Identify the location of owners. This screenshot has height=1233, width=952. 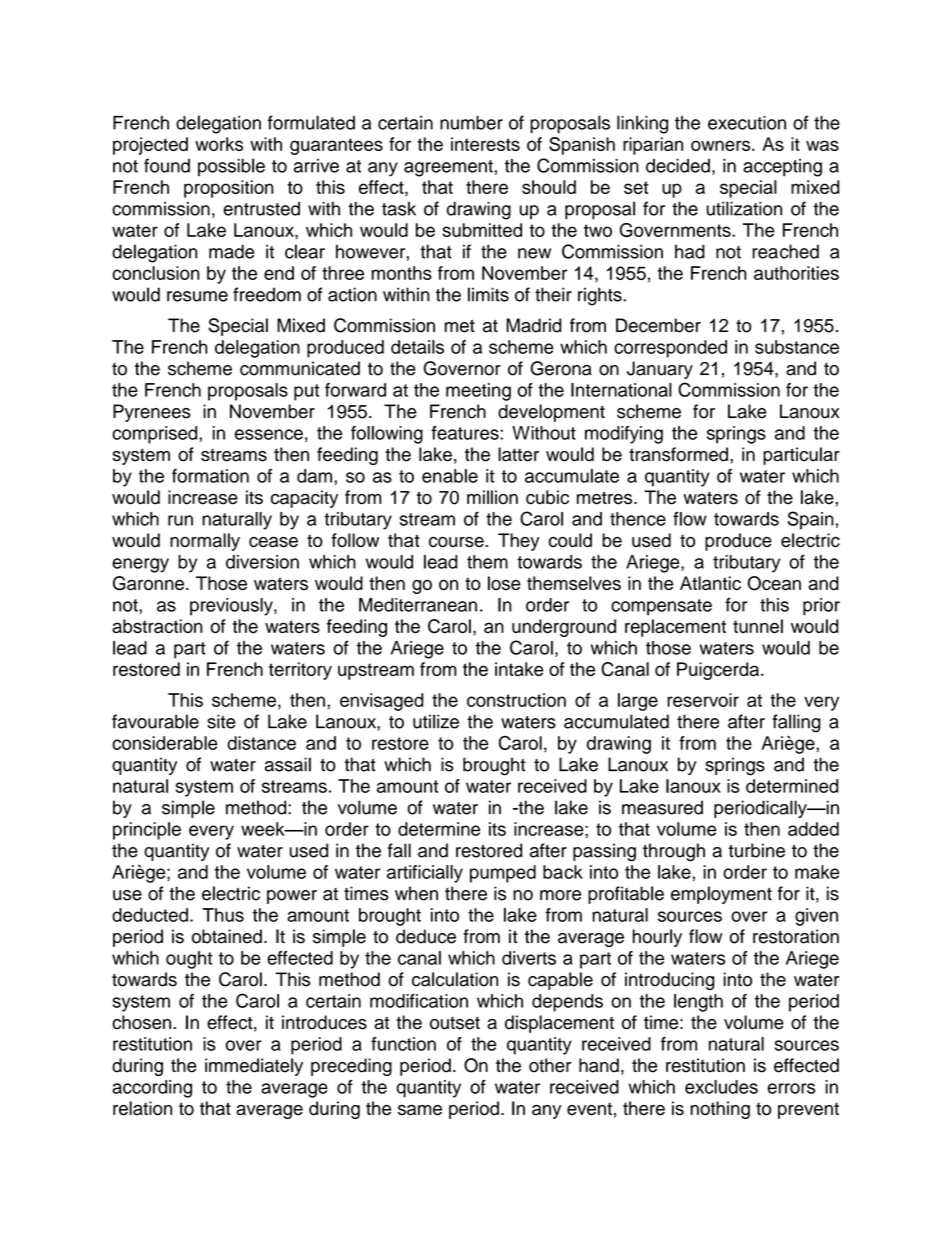
(722, 145).
